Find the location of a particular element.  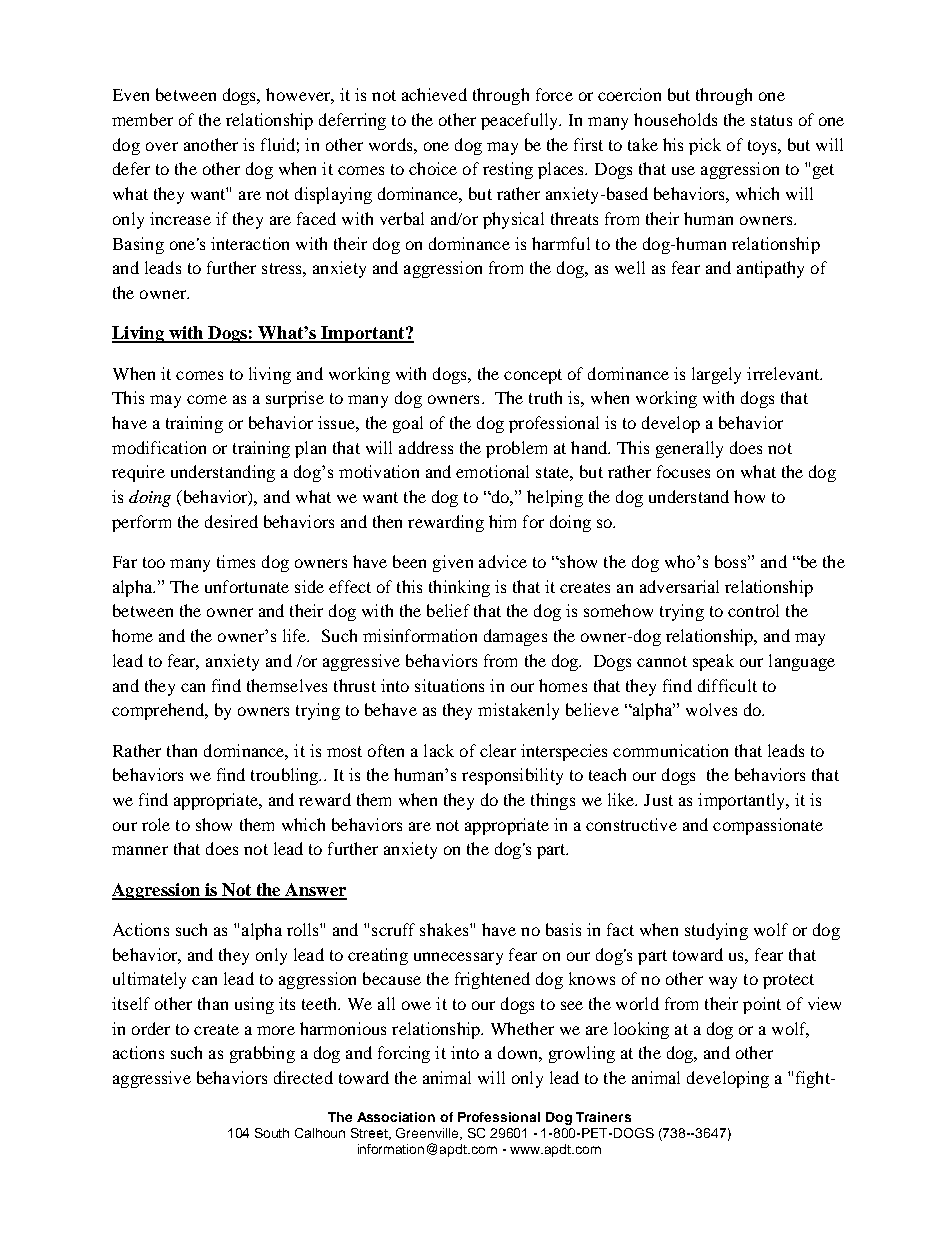

compassionate is located at coordinates (768, 826).
